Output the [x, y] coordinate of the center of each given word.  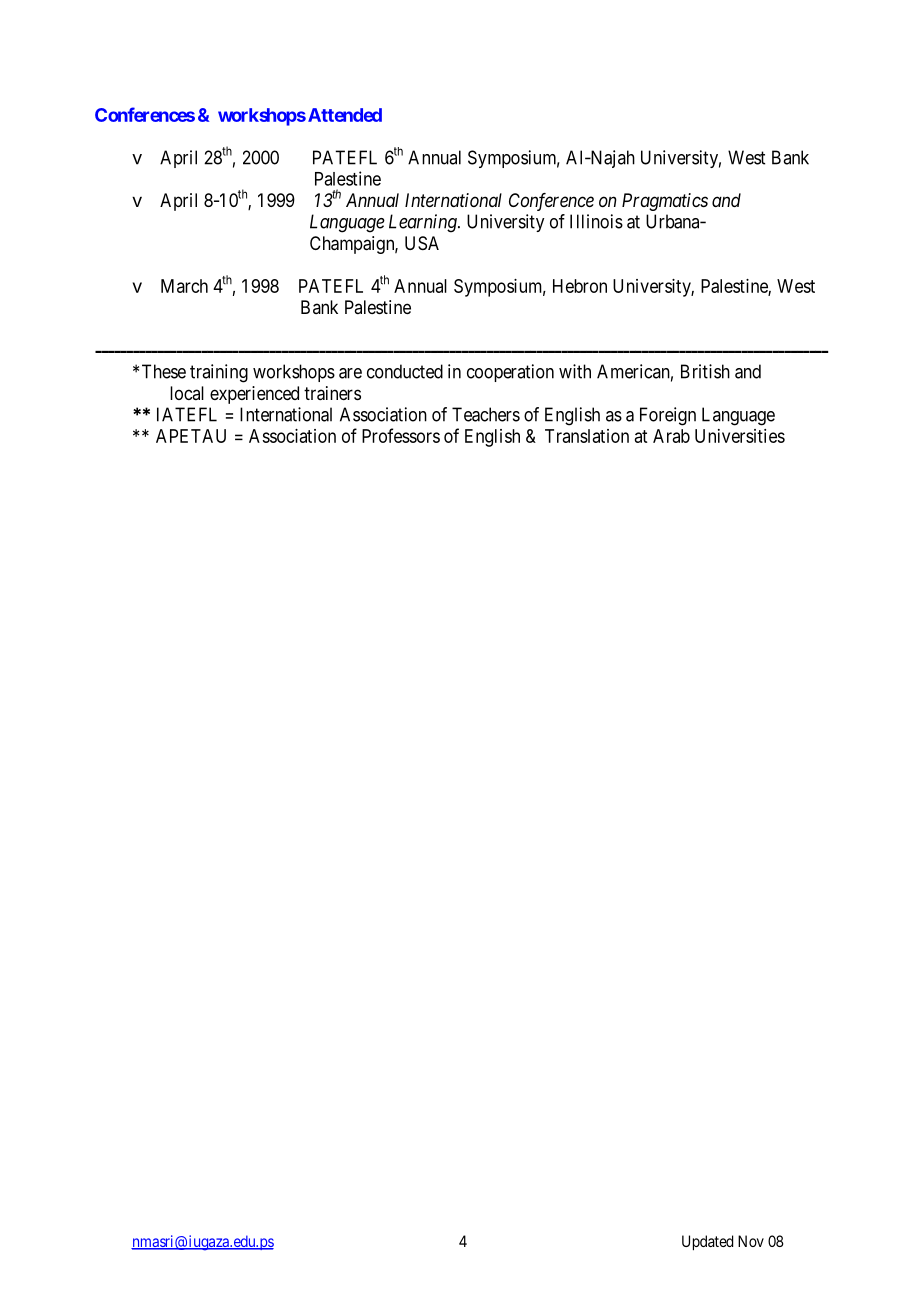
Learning [424, 223]
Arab [671, 436]
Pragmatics [665, 202]
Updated [707, 1243]
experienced [254, 395]
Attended [345, 115]
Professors [401, 435]
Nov [751, 1241]
